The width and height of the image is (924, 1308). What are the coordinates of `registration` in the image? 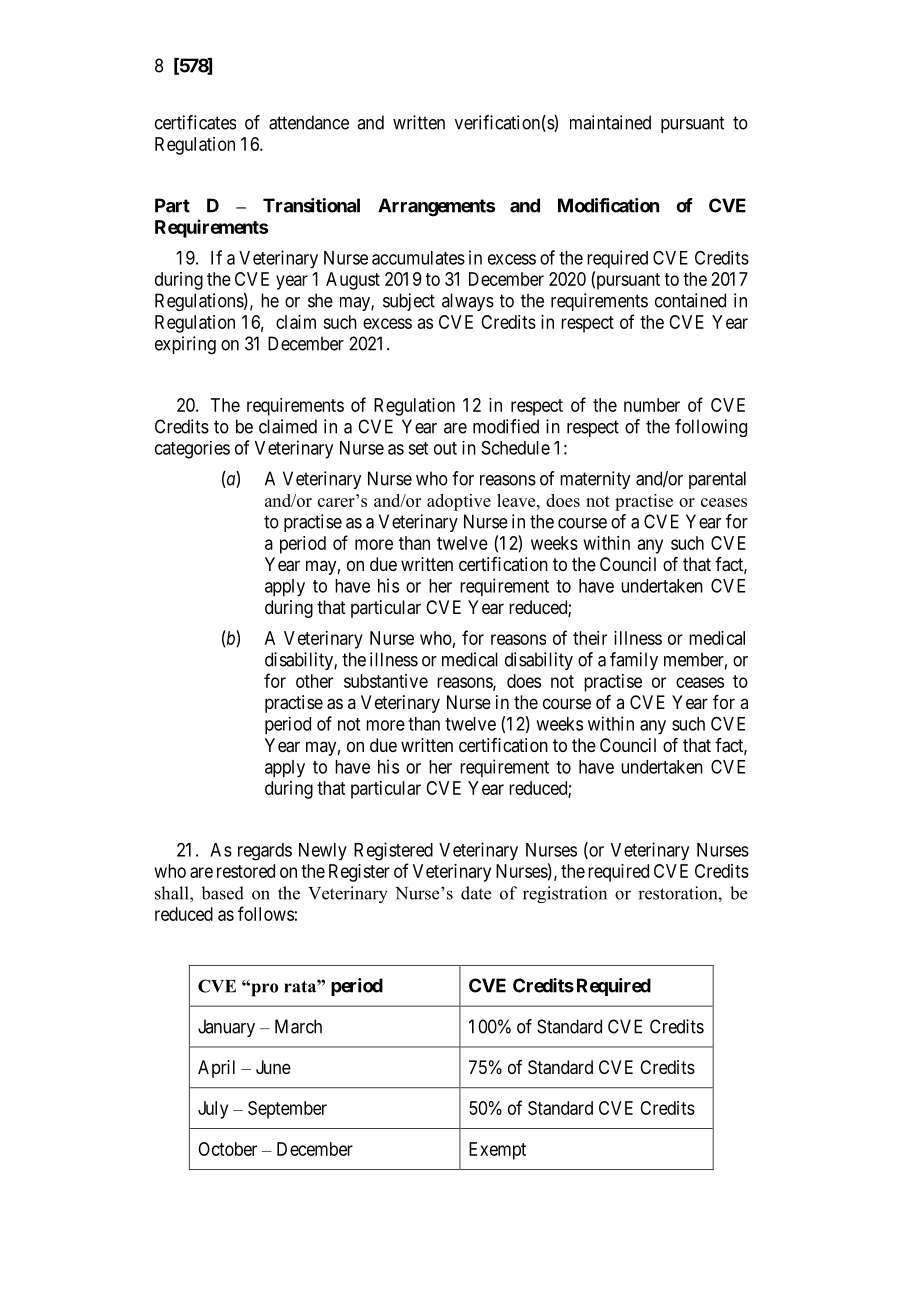 It's located at (565, 894).
